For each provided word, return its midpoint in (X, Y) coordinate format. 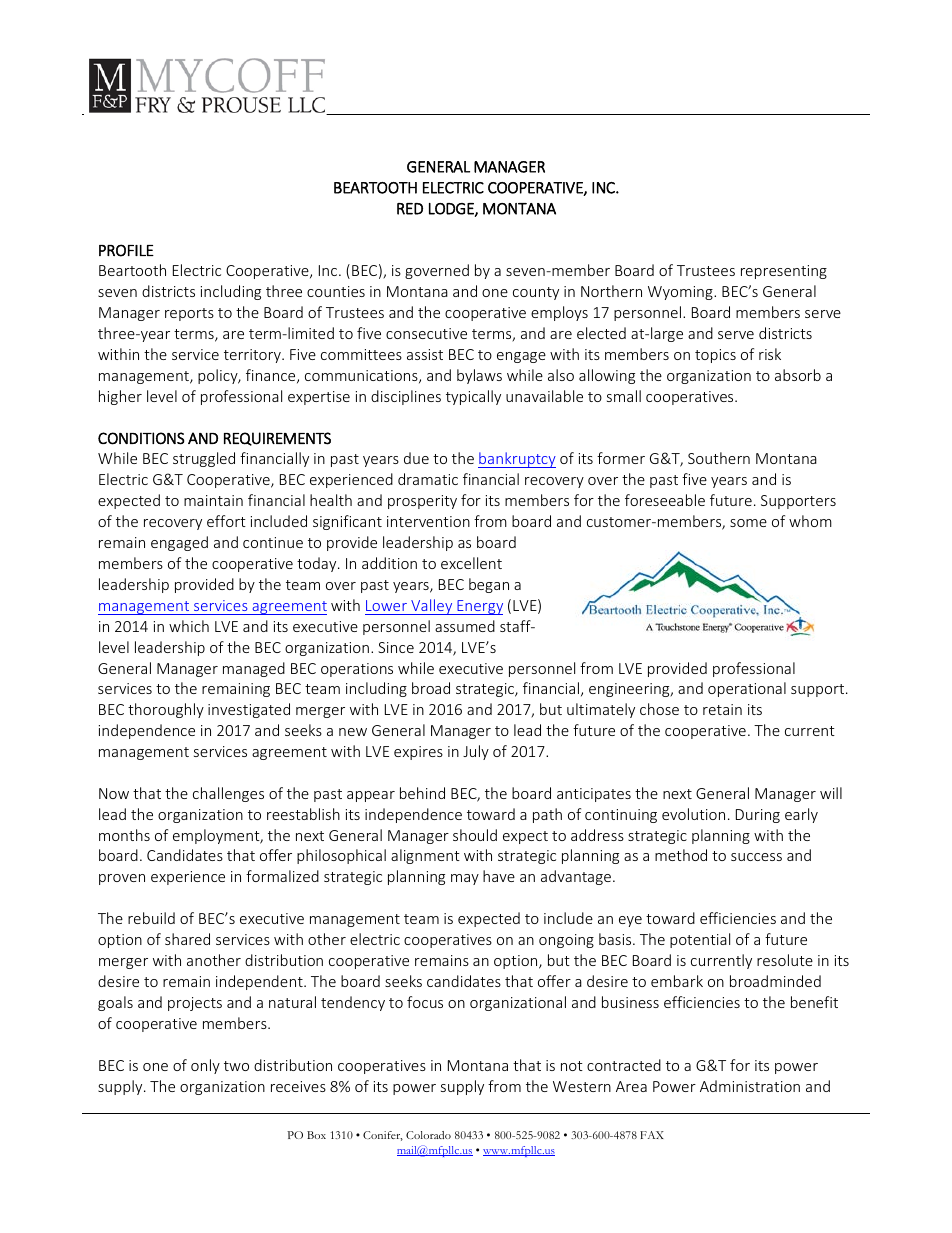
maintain (213, 500)
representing (784, 272)
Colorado (428, 1135)
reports (189, 314)
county (536, 293)
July (476, 752)
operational (747, 689)
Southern (719, 458)
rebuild (151, 918)
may (465, 879)
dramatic (428, 479)
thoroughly (166, 710)
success (756, 857)
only (205, 1066)
